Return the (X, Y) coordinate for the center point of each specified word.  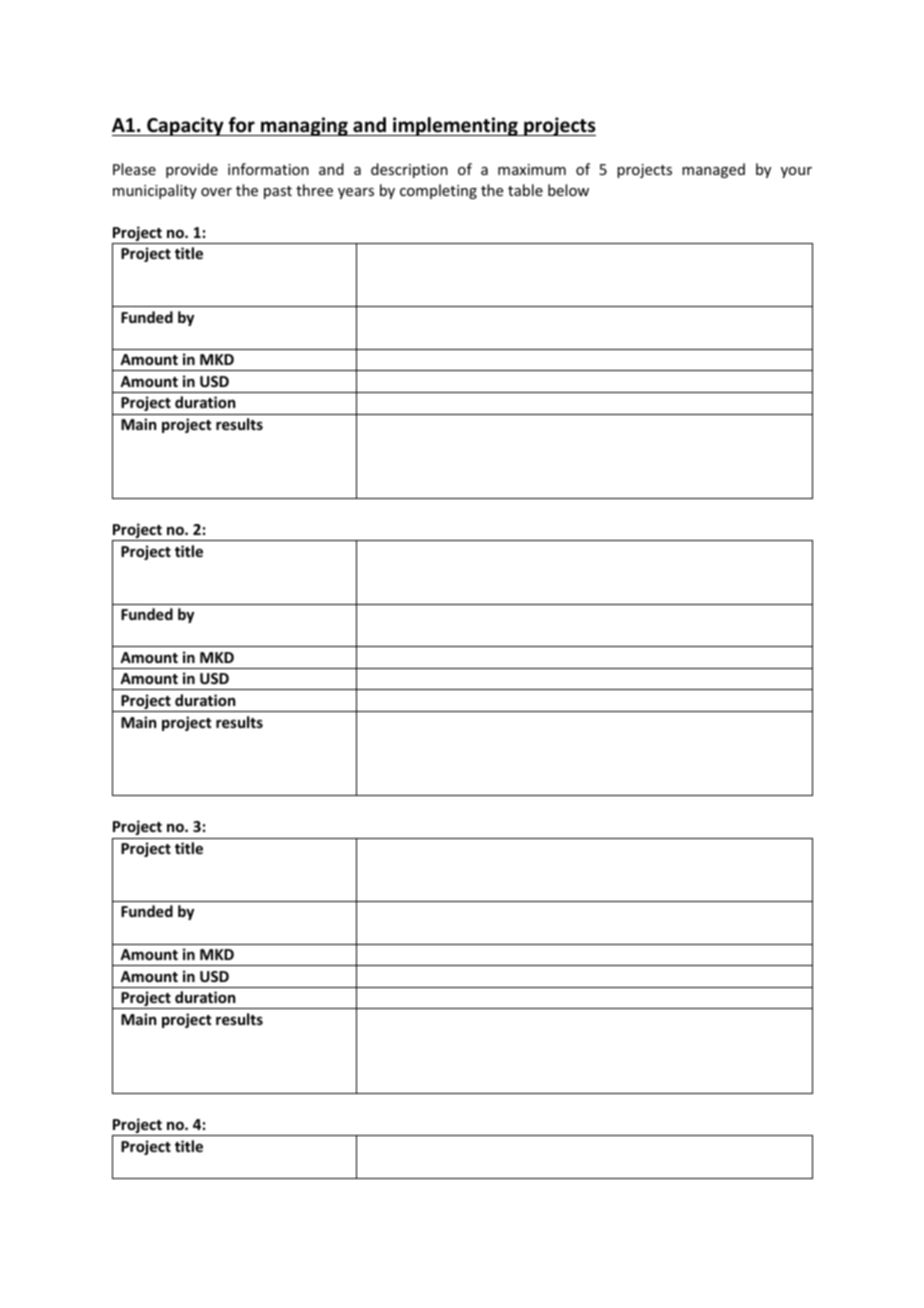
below (568, 190)
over (216, 192)
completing (438, 191)
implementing (455, 126)
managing (304, 126)
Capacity (185, 126)
